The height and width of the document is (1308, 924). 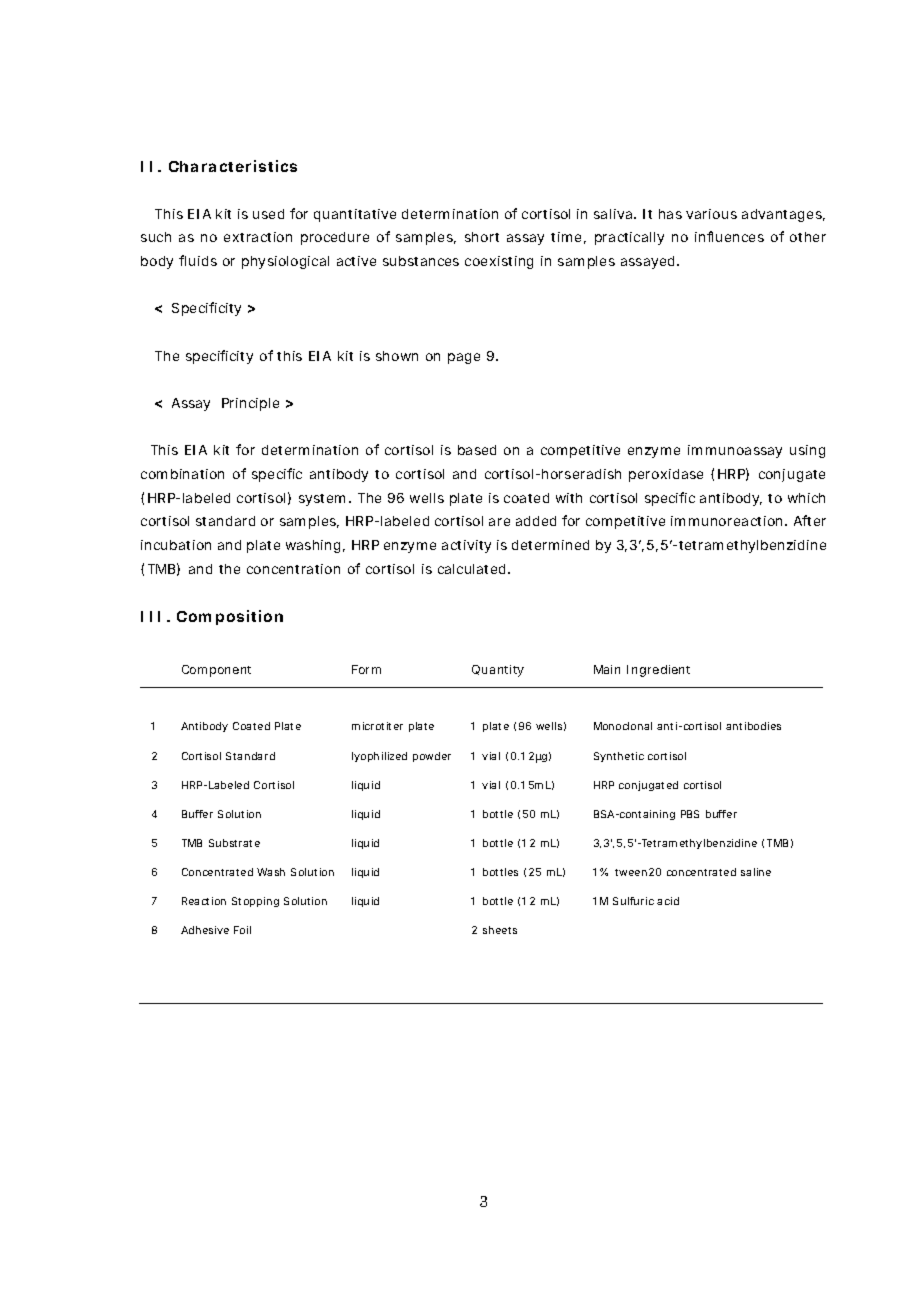 I want to click on acid, so click(x=668, y=901).
